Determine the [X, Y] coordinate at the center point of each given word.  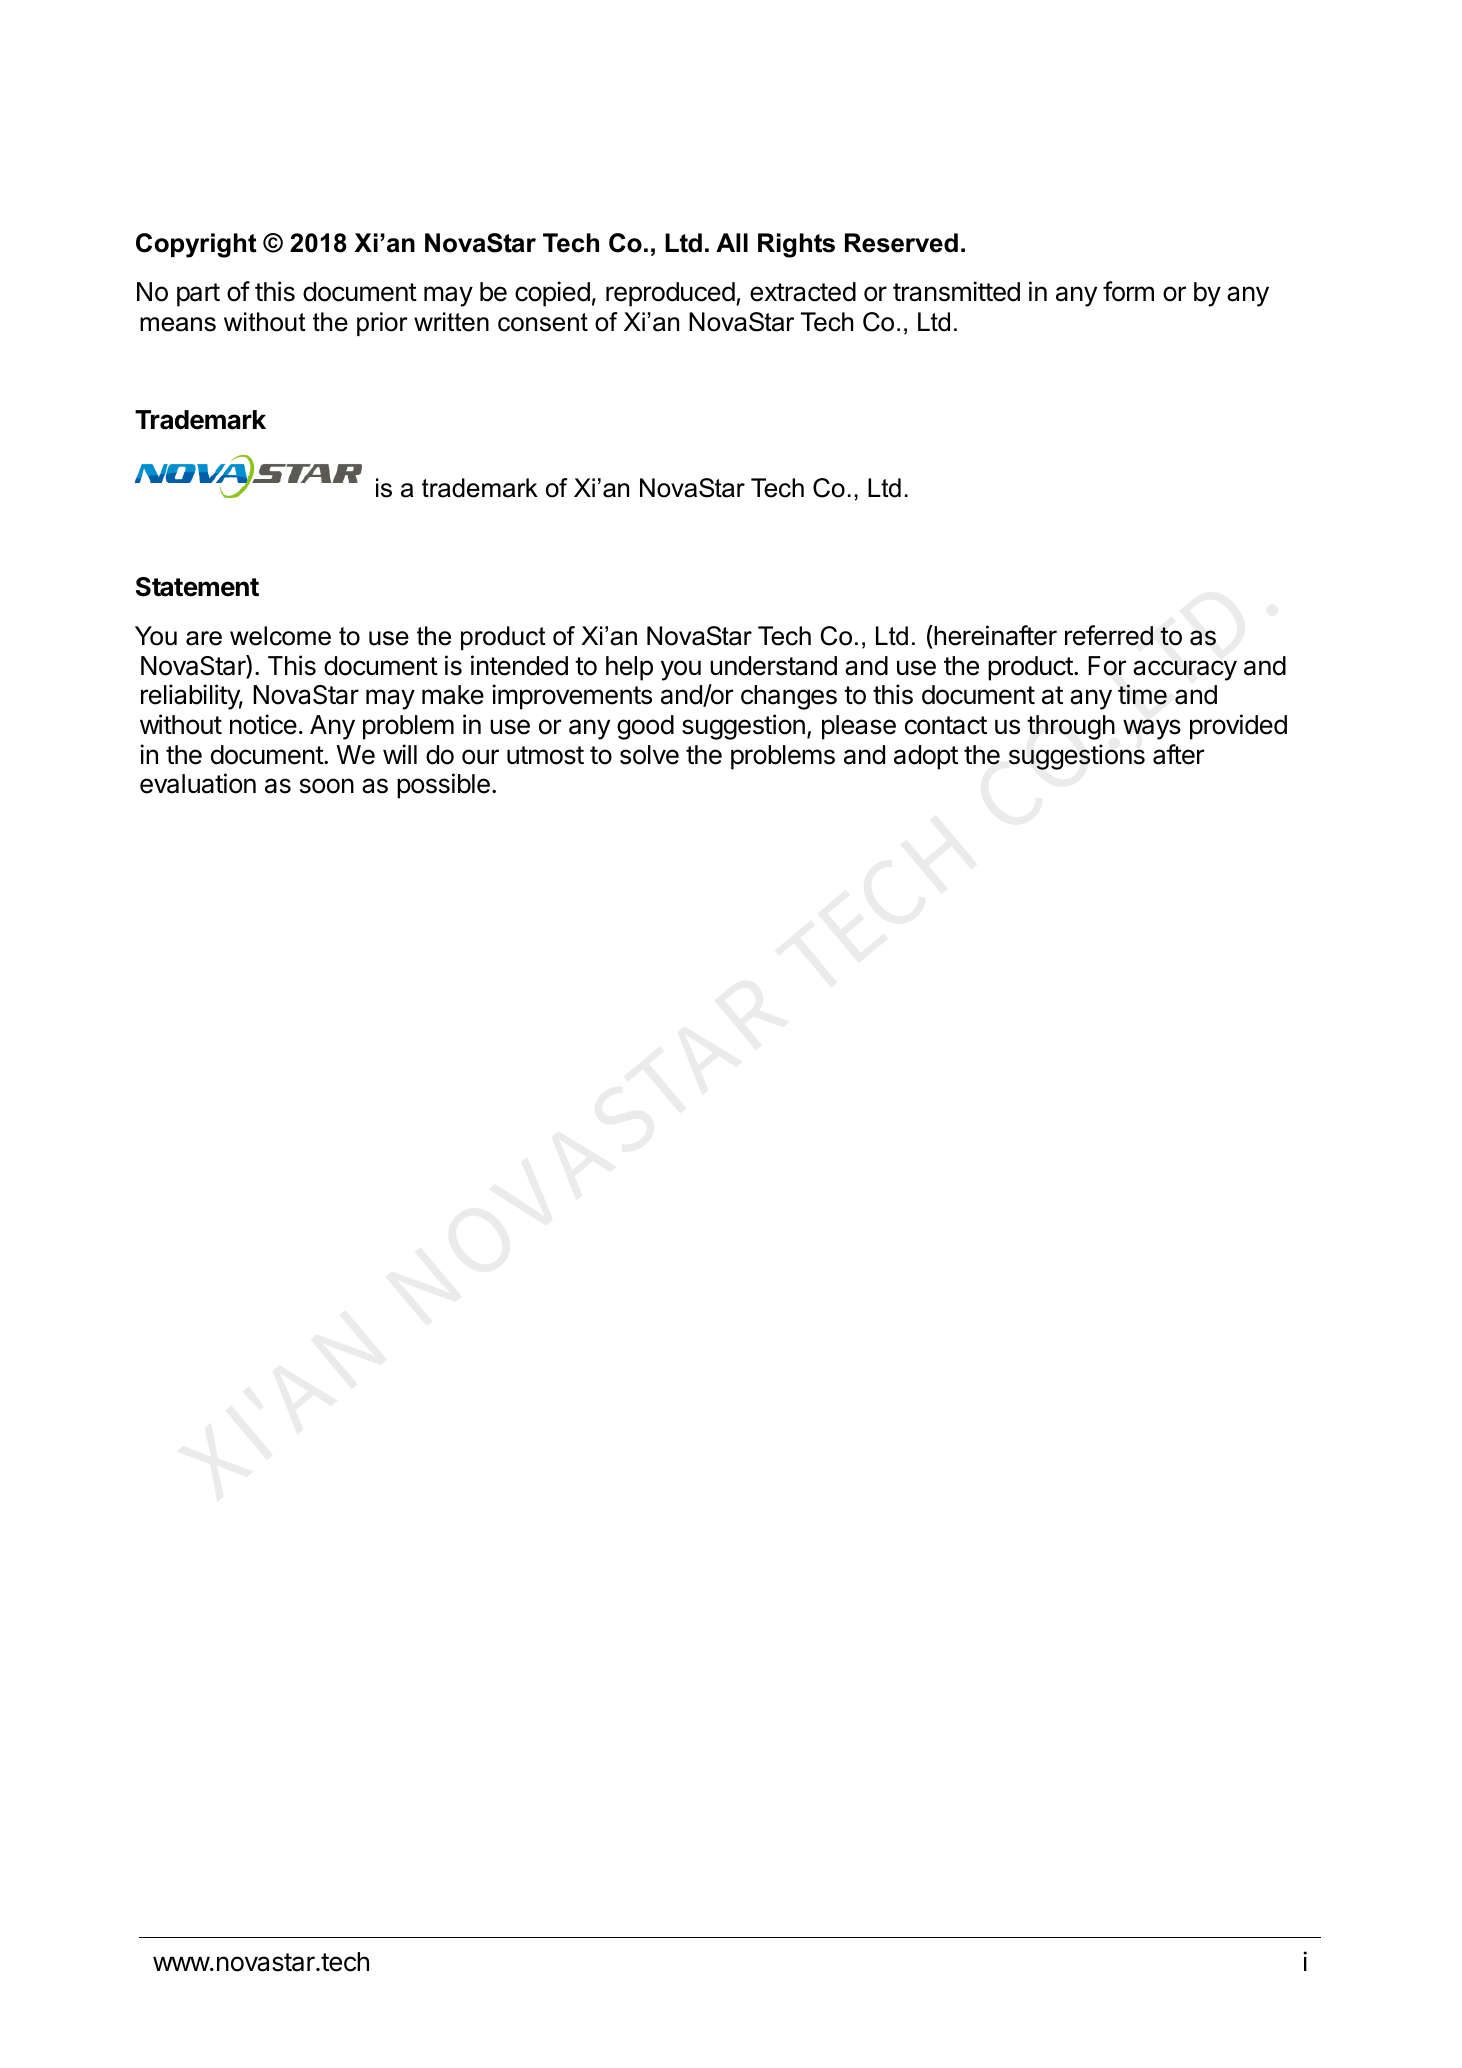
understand [773, 666]
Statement [197, 587]
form [1128, 291]
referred [1109, 635]
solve [649, 755]
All [732, 242]
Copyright [196, 245]
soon [327, 786]
